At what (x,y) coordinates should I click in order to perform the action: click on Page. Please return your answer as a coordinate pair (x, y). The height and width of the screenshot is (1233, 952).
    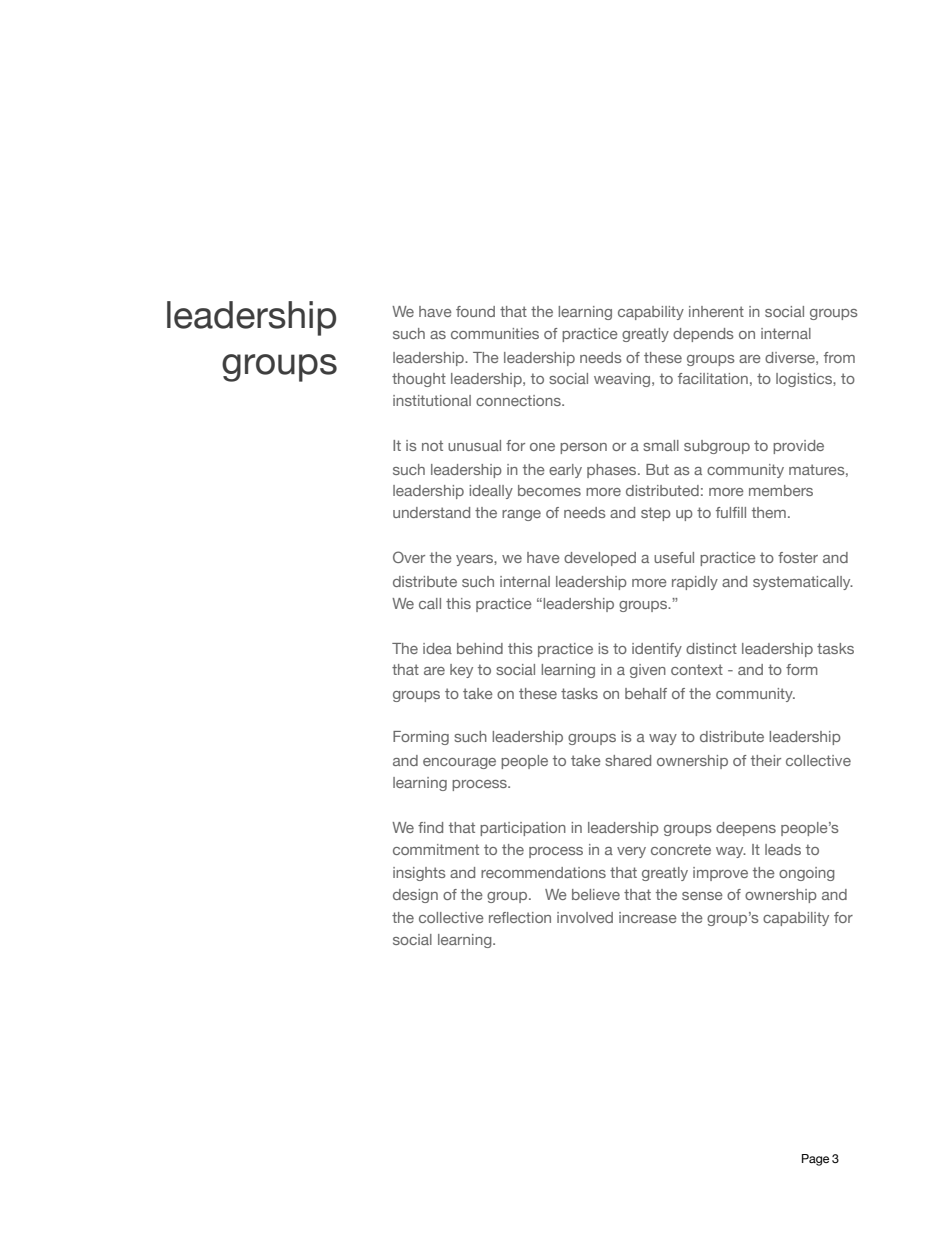
    Looking at the image, I should click on (815, 1160).
